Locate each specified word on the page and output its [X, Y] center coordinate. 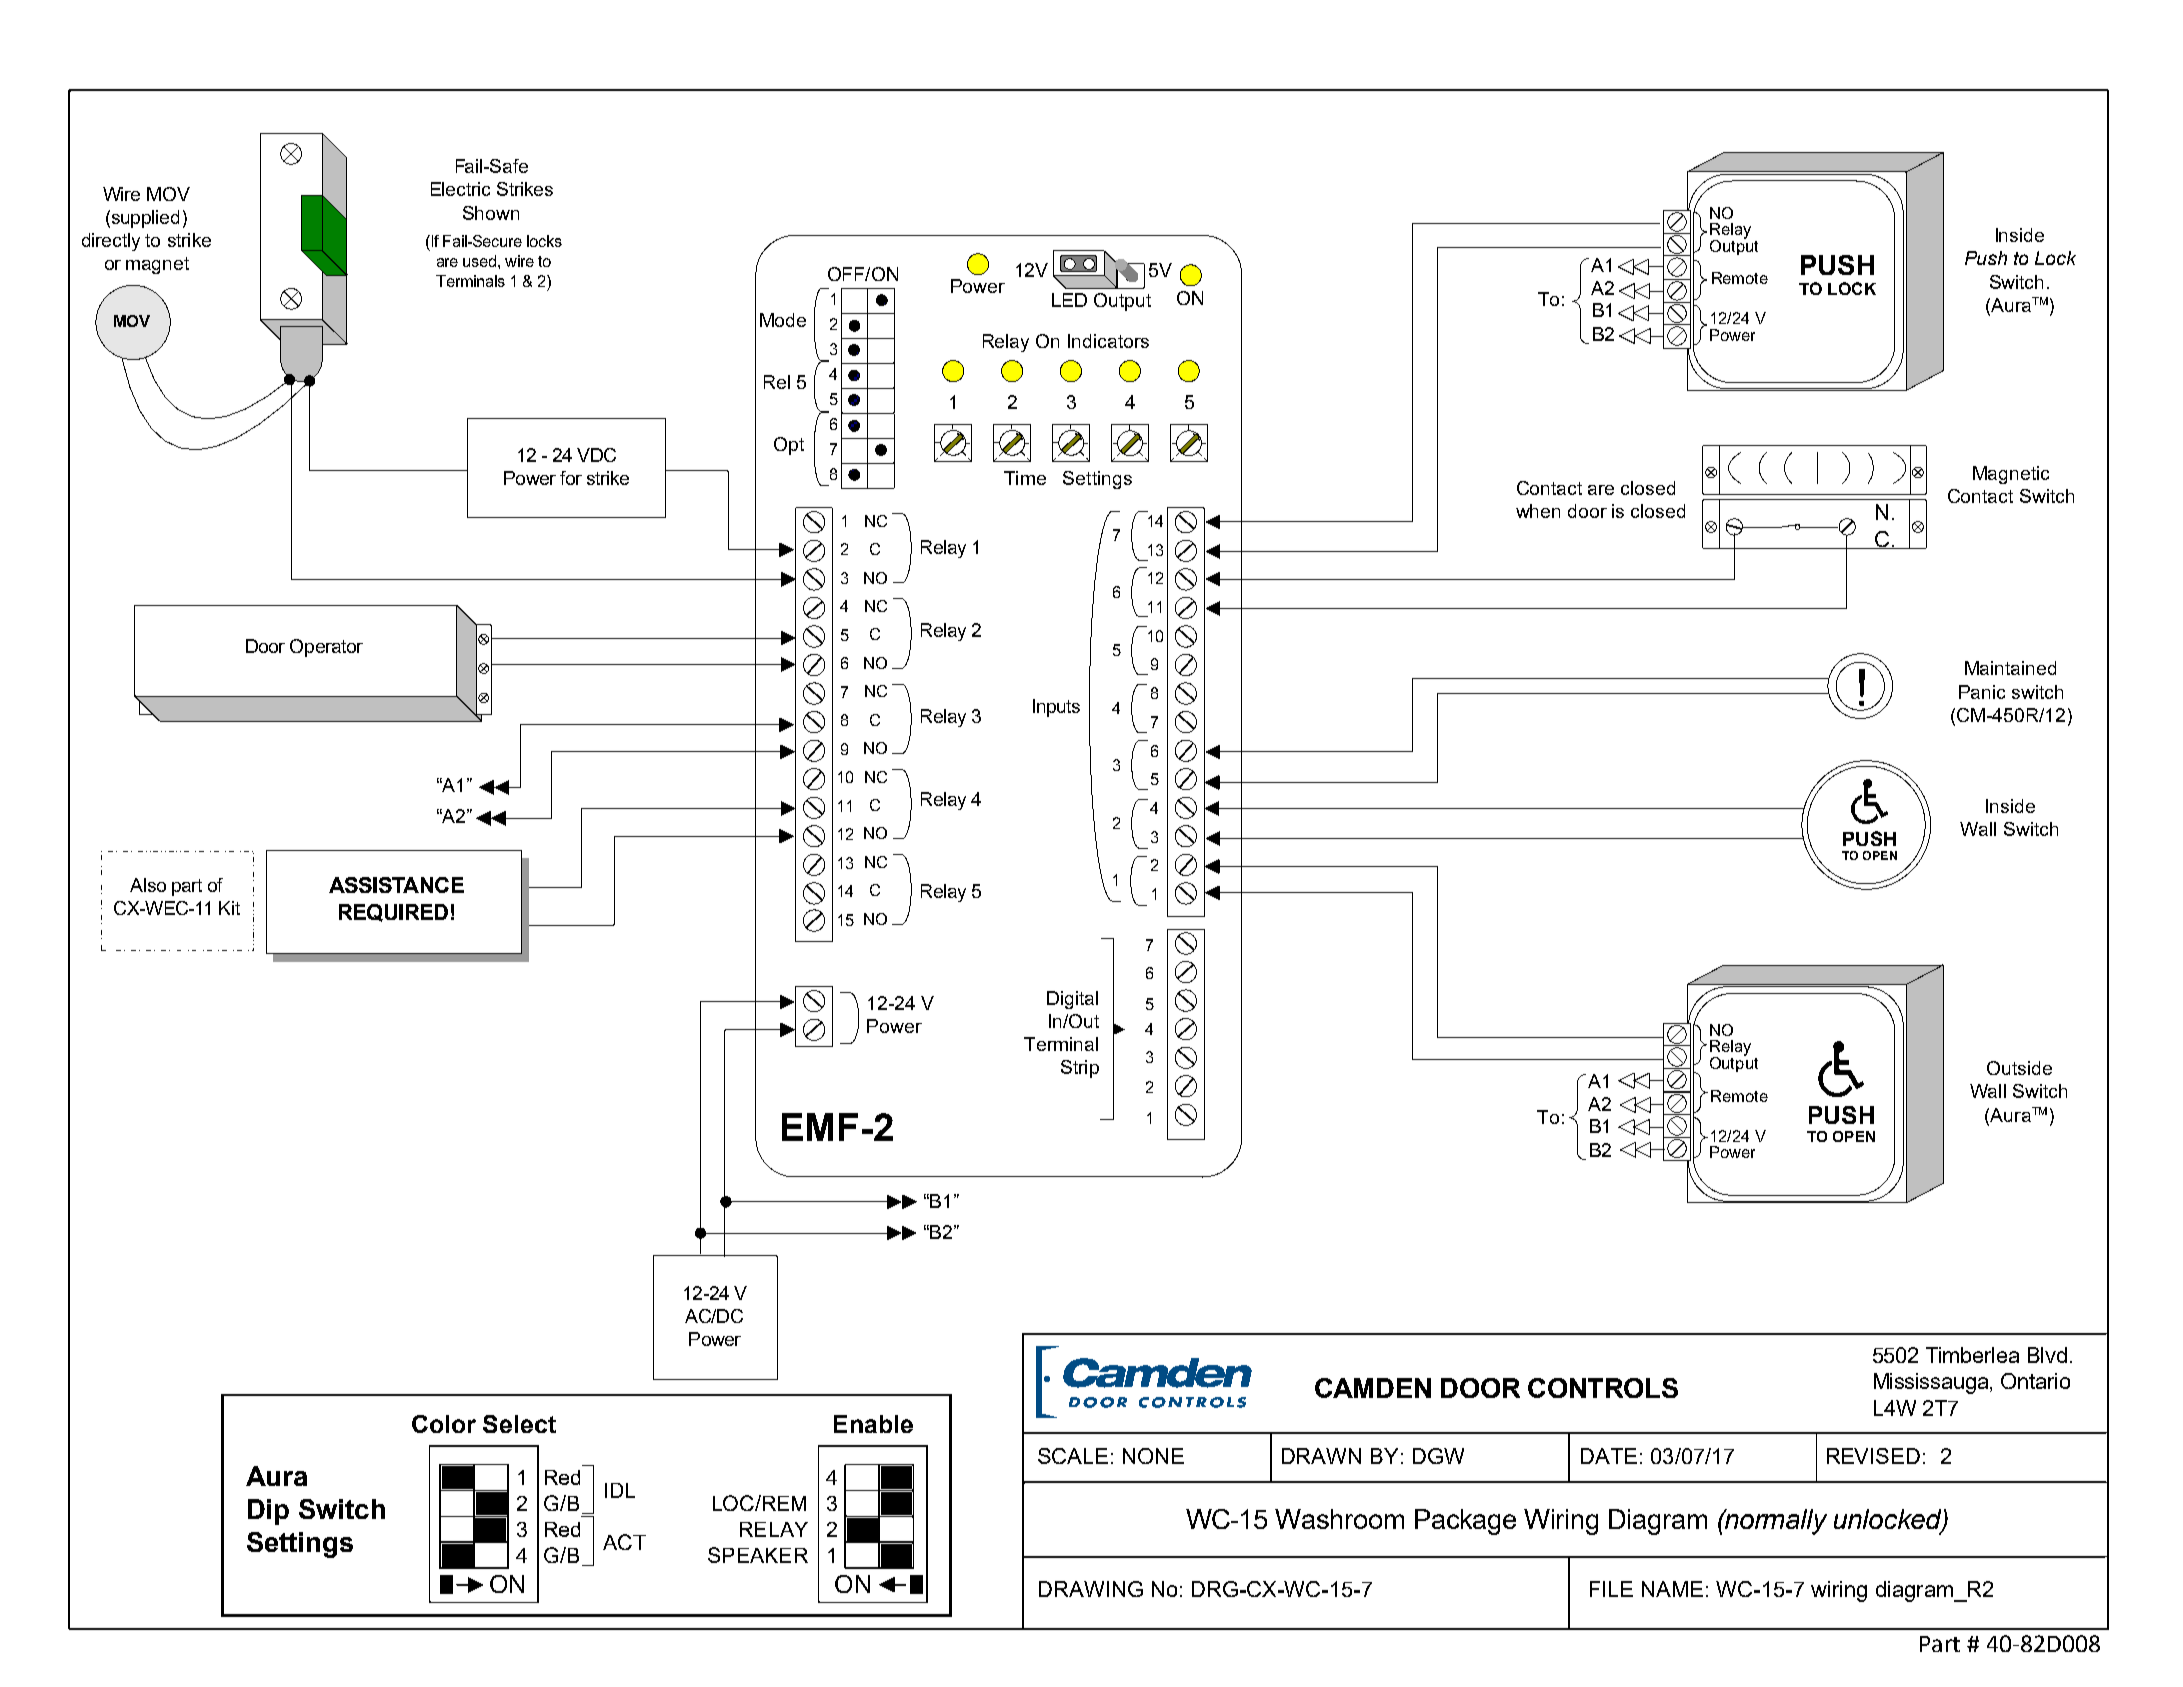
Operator [326, 648]
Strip [1080, 1069]
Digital [1072, 1000]
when [1538, 511]
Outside [2019, 1068]
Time [1025, 478]
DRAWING [1091, 1589]
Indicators [1108, 341]
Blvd [2047, 1355]
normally [1775, 1522]
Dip [268, 1512]
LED [1069, 300]
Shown [491, 213]
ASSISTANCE [396, 885]
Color [444, 1424]
